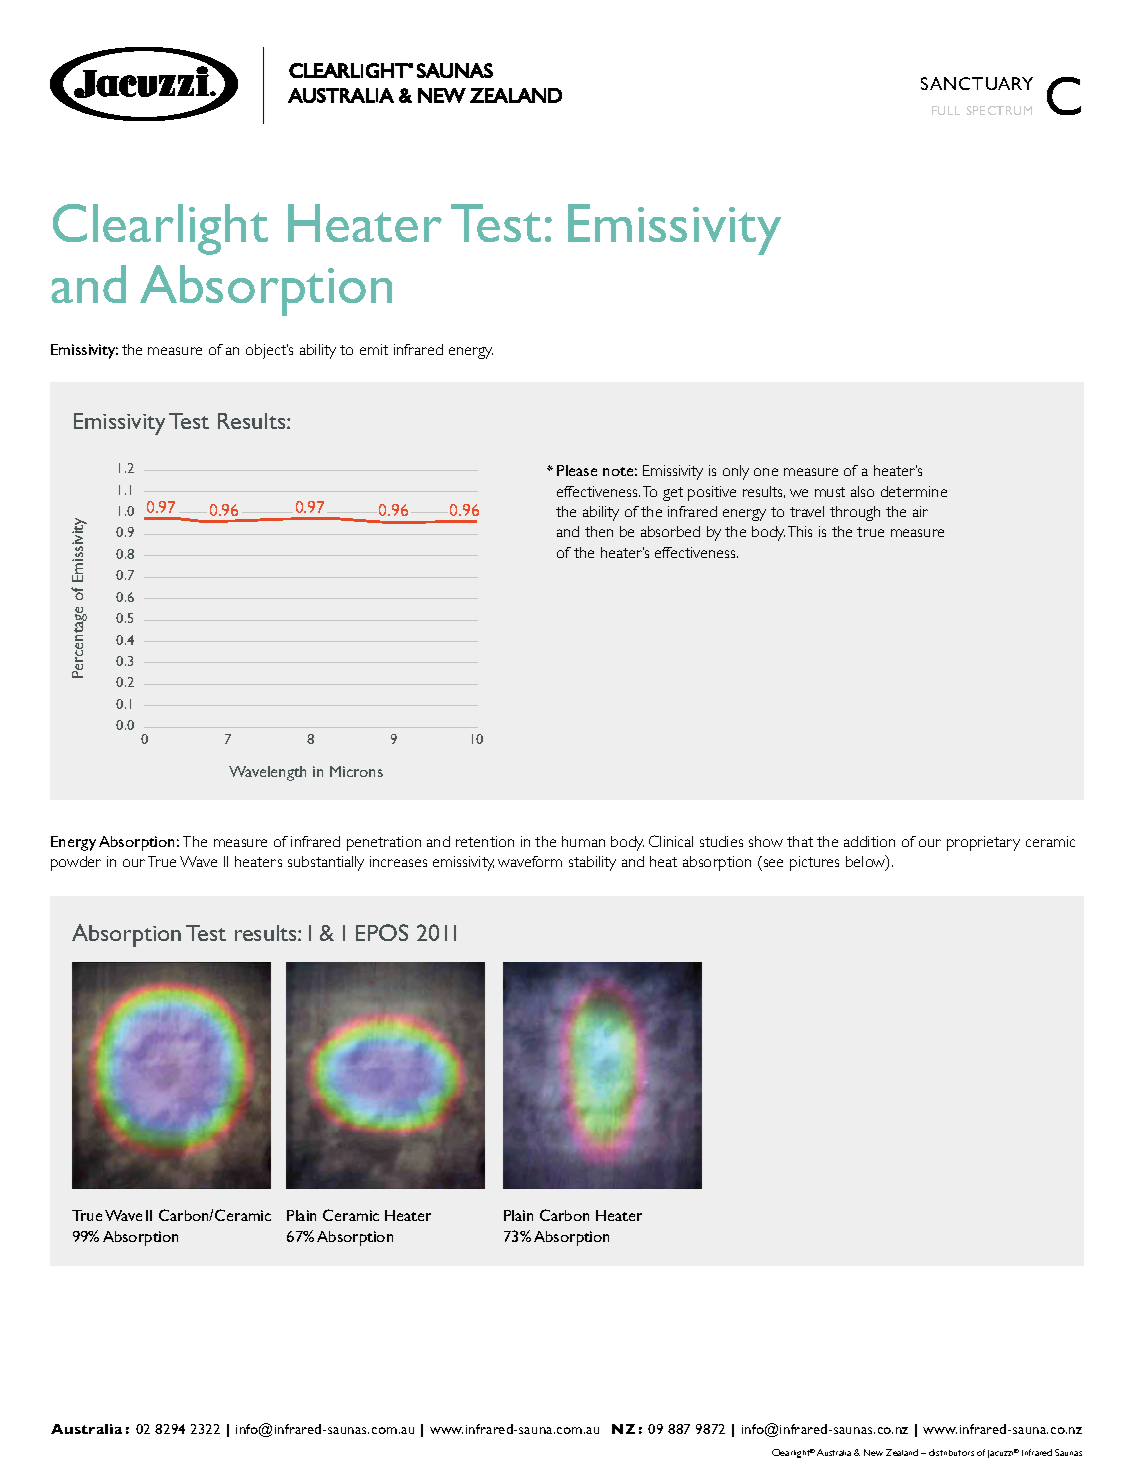 The height and width of the image is (1467, 1134). What do you see at coordinates (398, 861) in the image?
I see `increases` at bounding box center [398, 861].
